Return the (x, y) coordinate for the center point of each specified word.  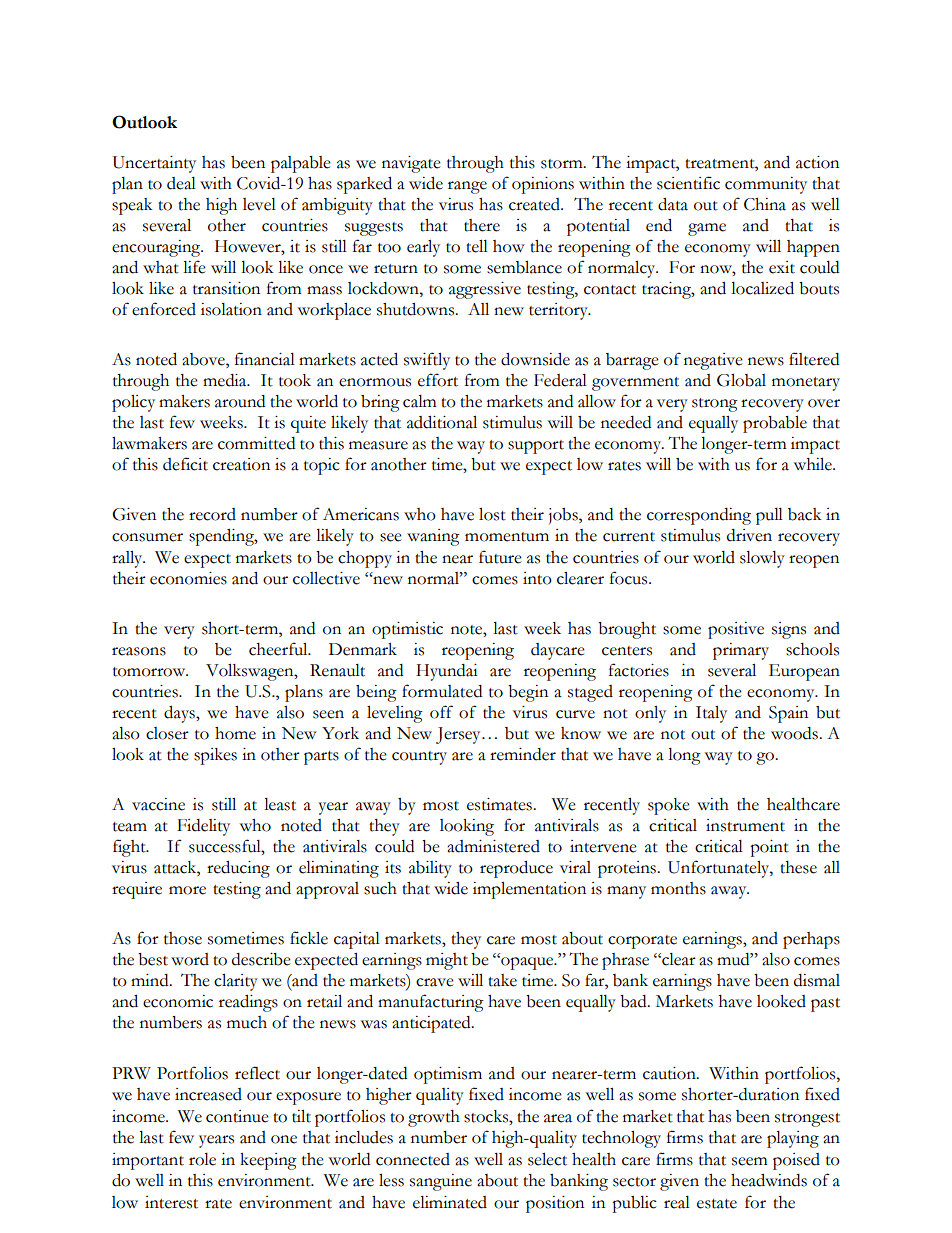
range (467, 187)
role (202, 1159)
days (180, 714)
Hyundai (447, 672)
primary (741, 651)
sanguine (441, 1182)
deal (181, 183)
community (766, 185)
